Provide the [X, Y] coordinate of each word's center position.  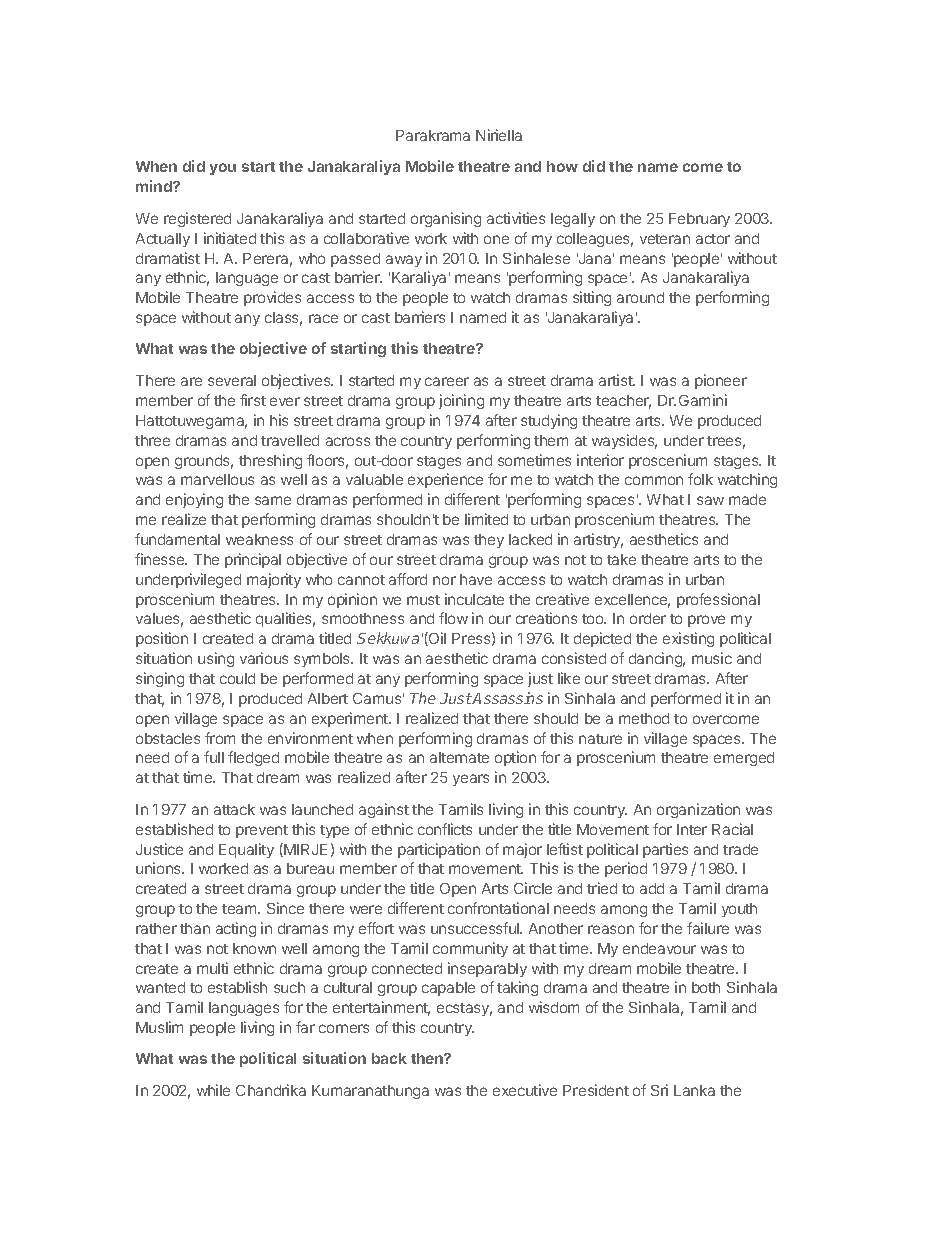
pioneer [721, 381]
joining [461, 401]
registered [197, 219]
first [253, 400]
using [216, 659]
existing [688, 639]
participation [439, 850]
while [213, 1090]
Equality [246, 850]
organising [446, 219]
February [699, 220]
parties [665, 850]
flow [453, 618]
